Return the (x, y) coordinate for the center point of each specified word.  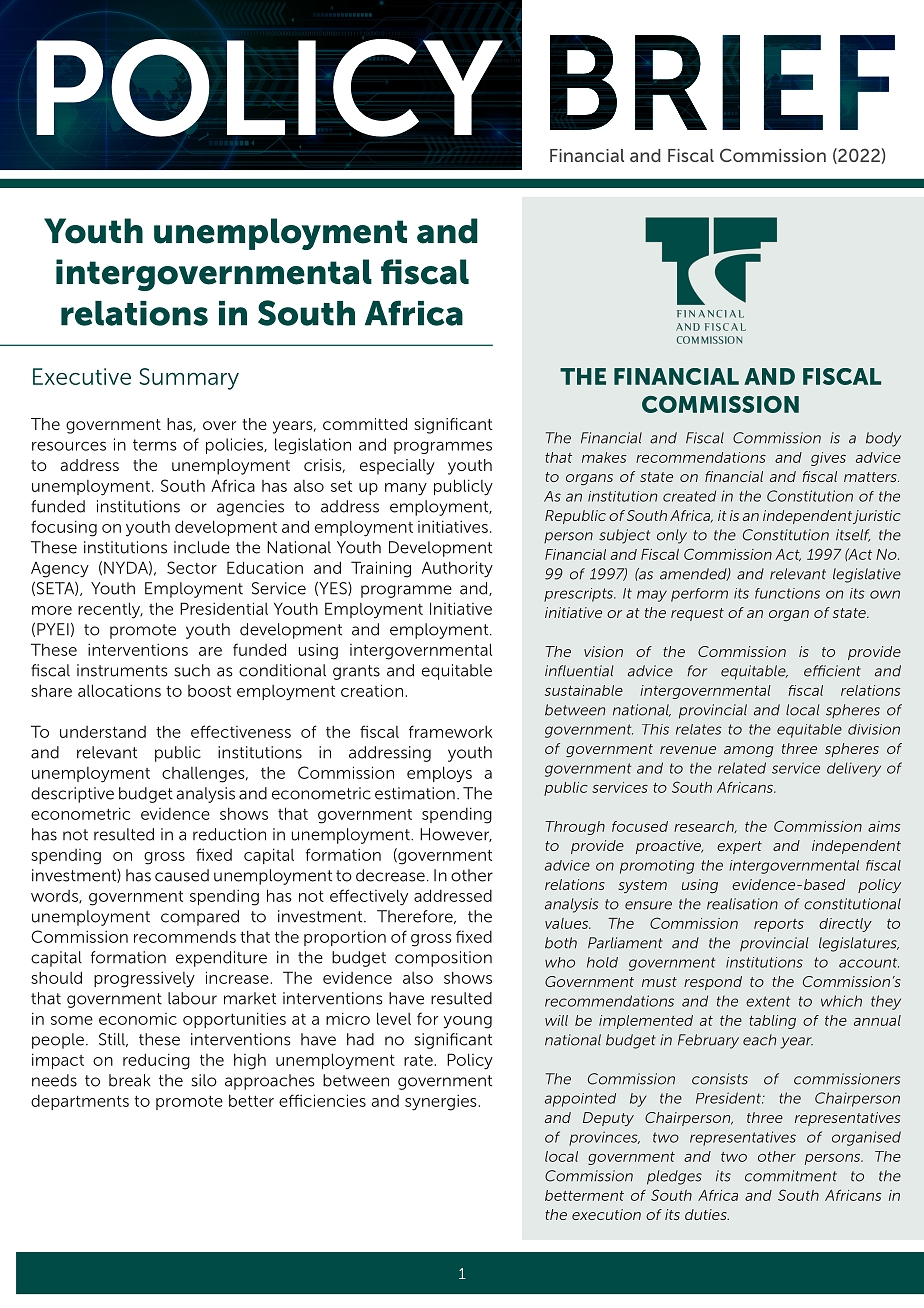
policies (235, 446)
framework (450, 731)
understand (103, 732)
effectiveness (241, 731)
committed (365, 424)
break (129, 1080)
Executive (82, 376)
